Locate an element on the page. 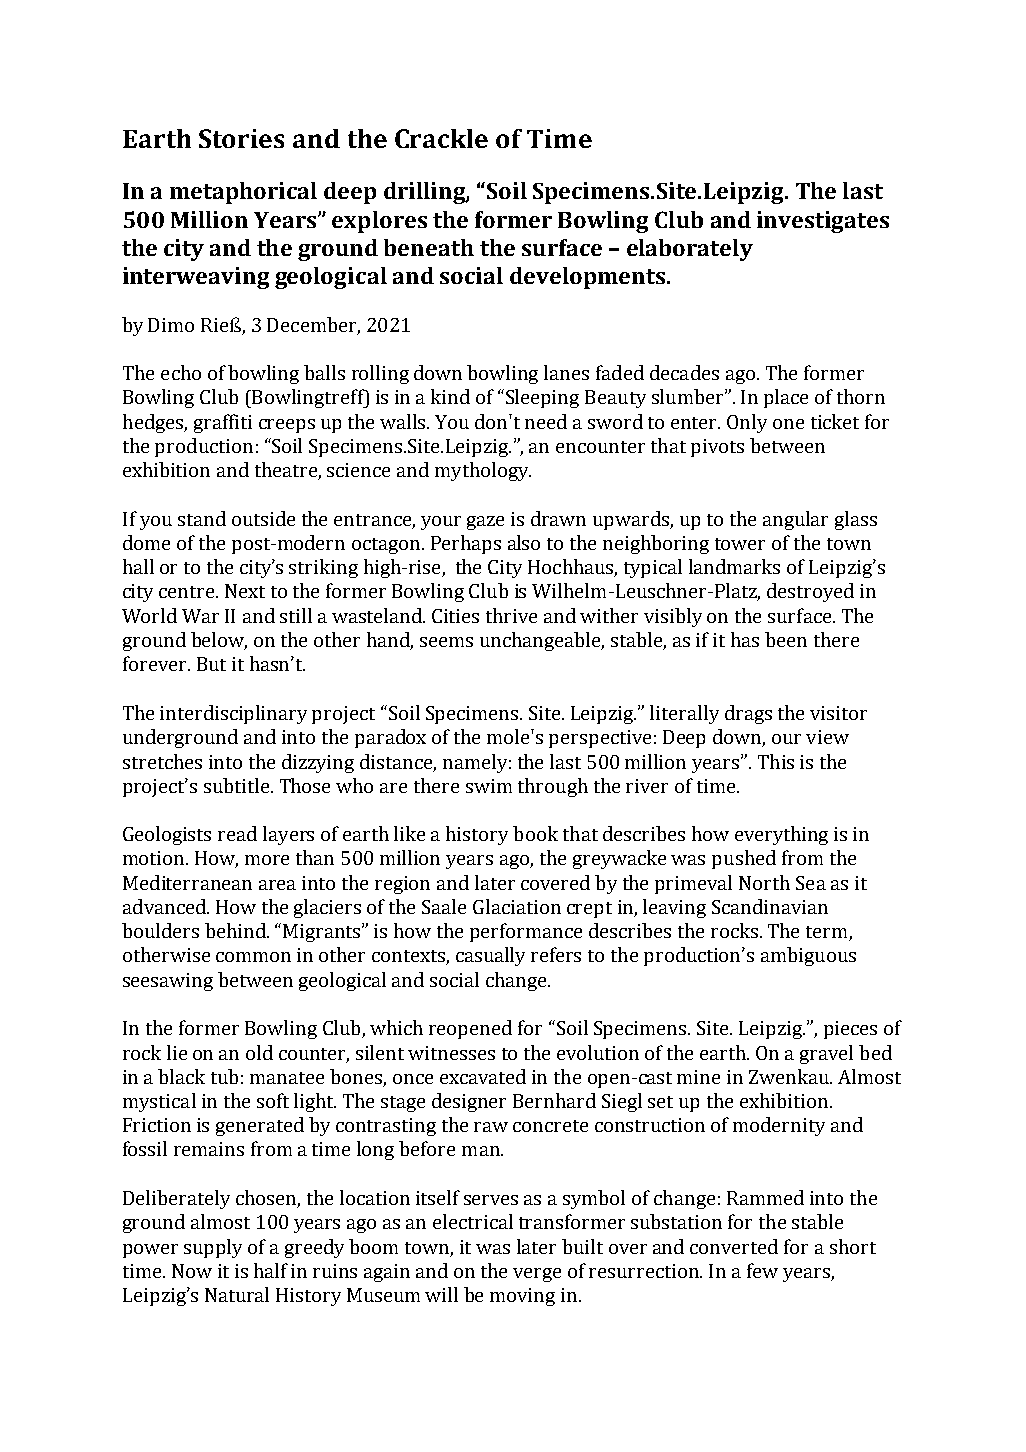 The image size is (1026, 1452). everything is located at coordinates (781, 835).
